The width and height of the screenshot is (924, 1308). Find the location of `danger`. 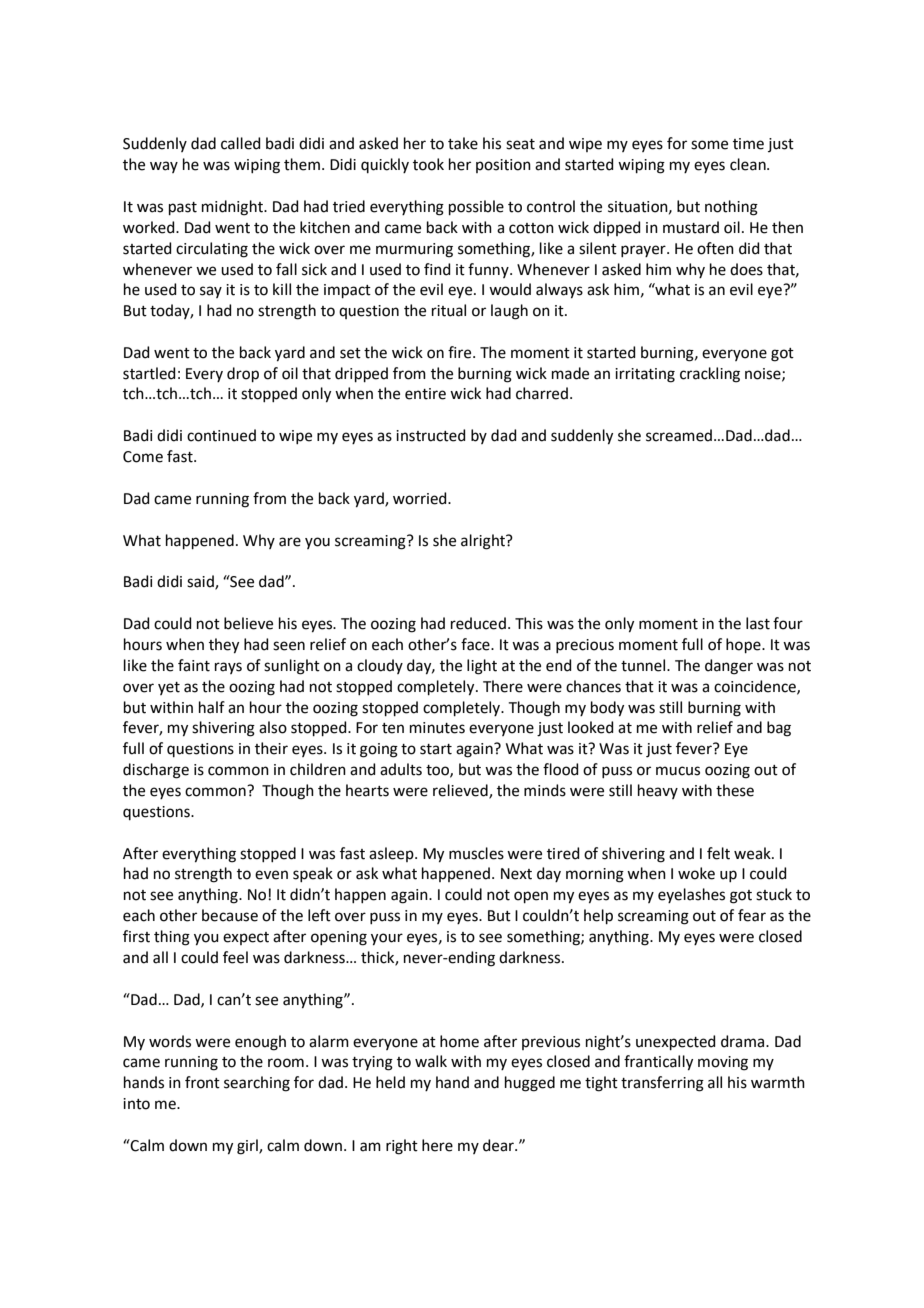

danger is located at coordinates (729, 667).
